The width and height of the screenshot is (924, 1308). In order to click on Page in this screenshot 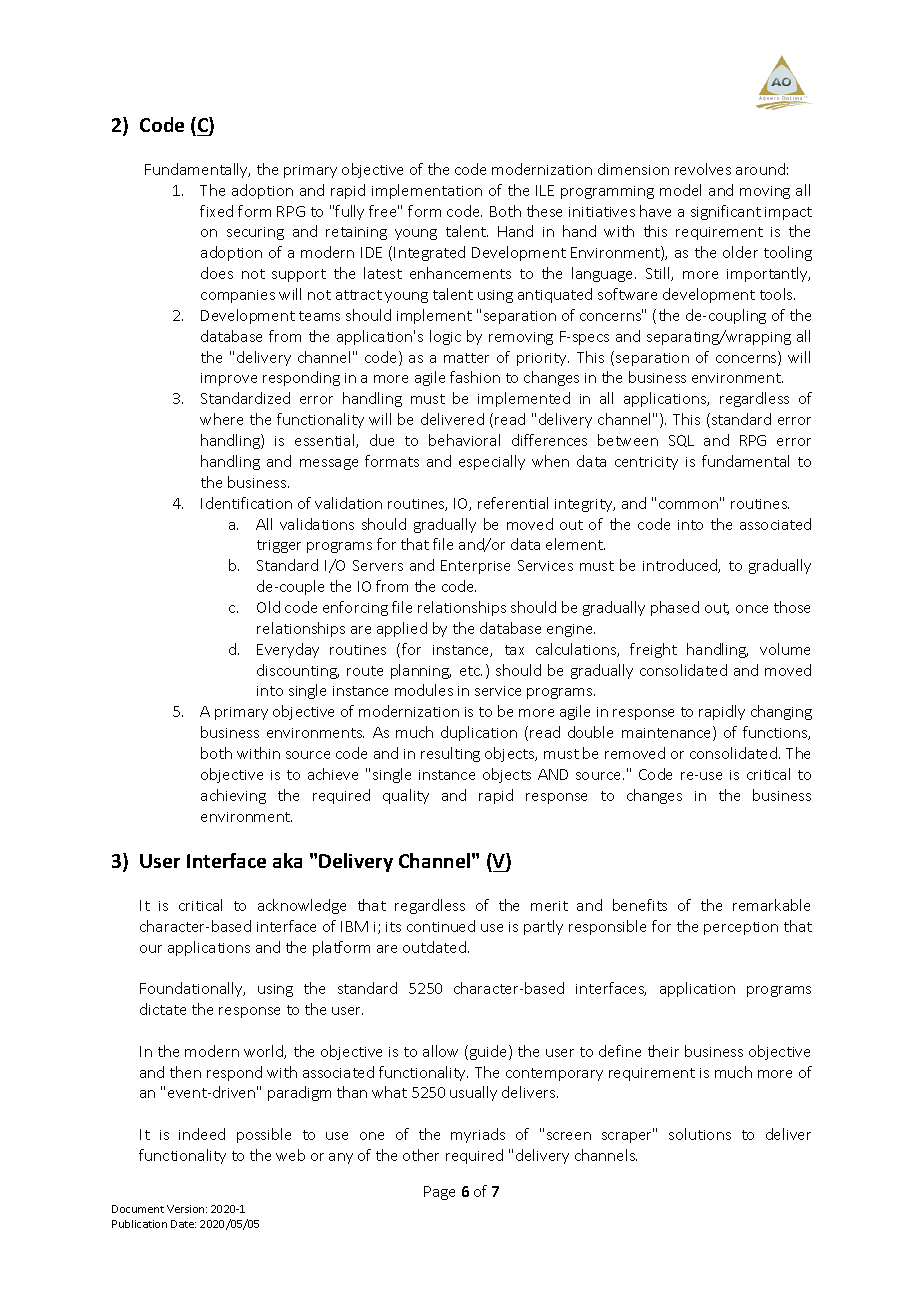, I will do `click(439, 1193)`.
